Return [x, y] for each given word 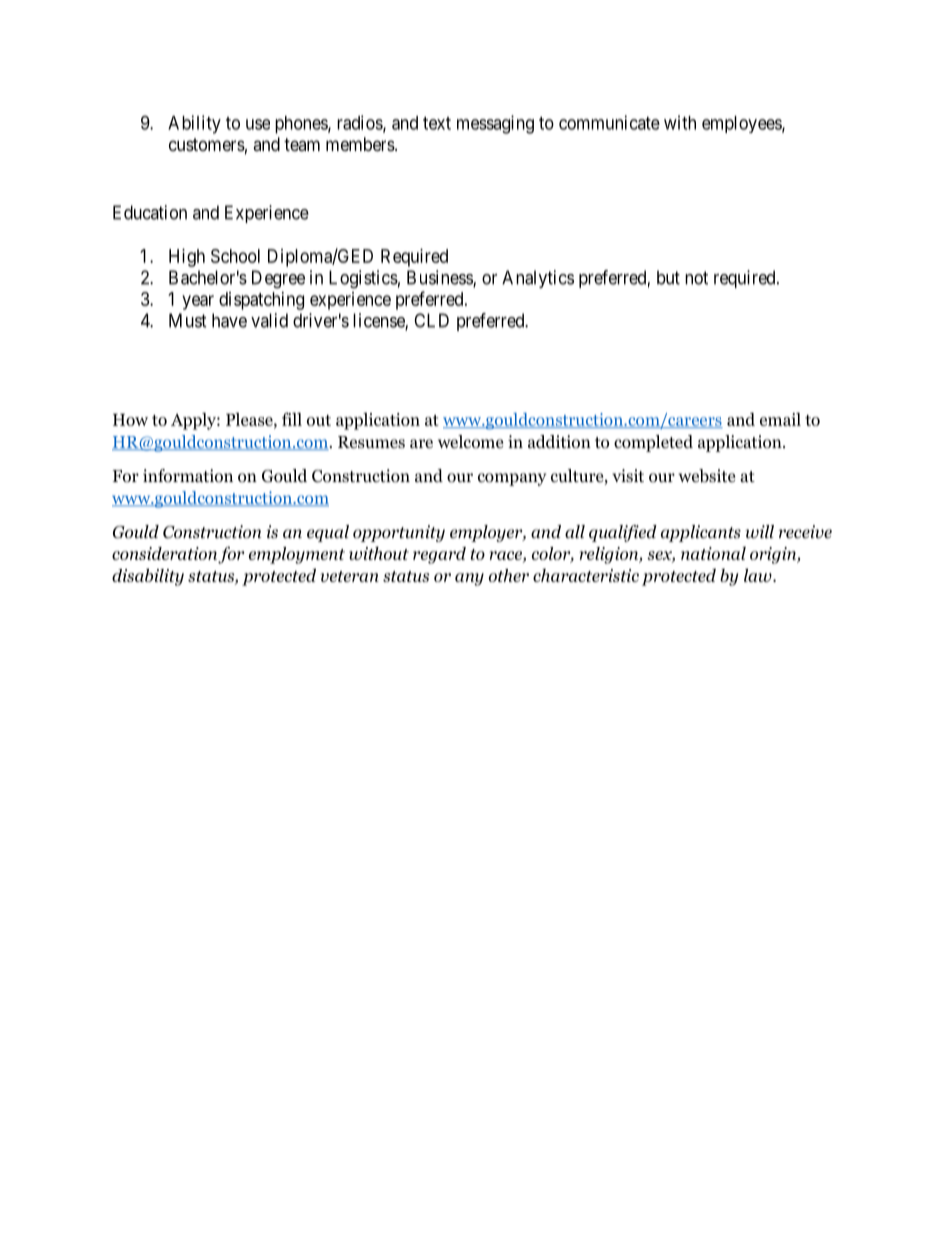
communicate [609, 122]
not [696, 278]
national [713, 553]
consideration [164, 553]
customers [207, 144]
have [229, 320]
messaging [495, 124]
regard [439, 555]
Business [440, 278]
